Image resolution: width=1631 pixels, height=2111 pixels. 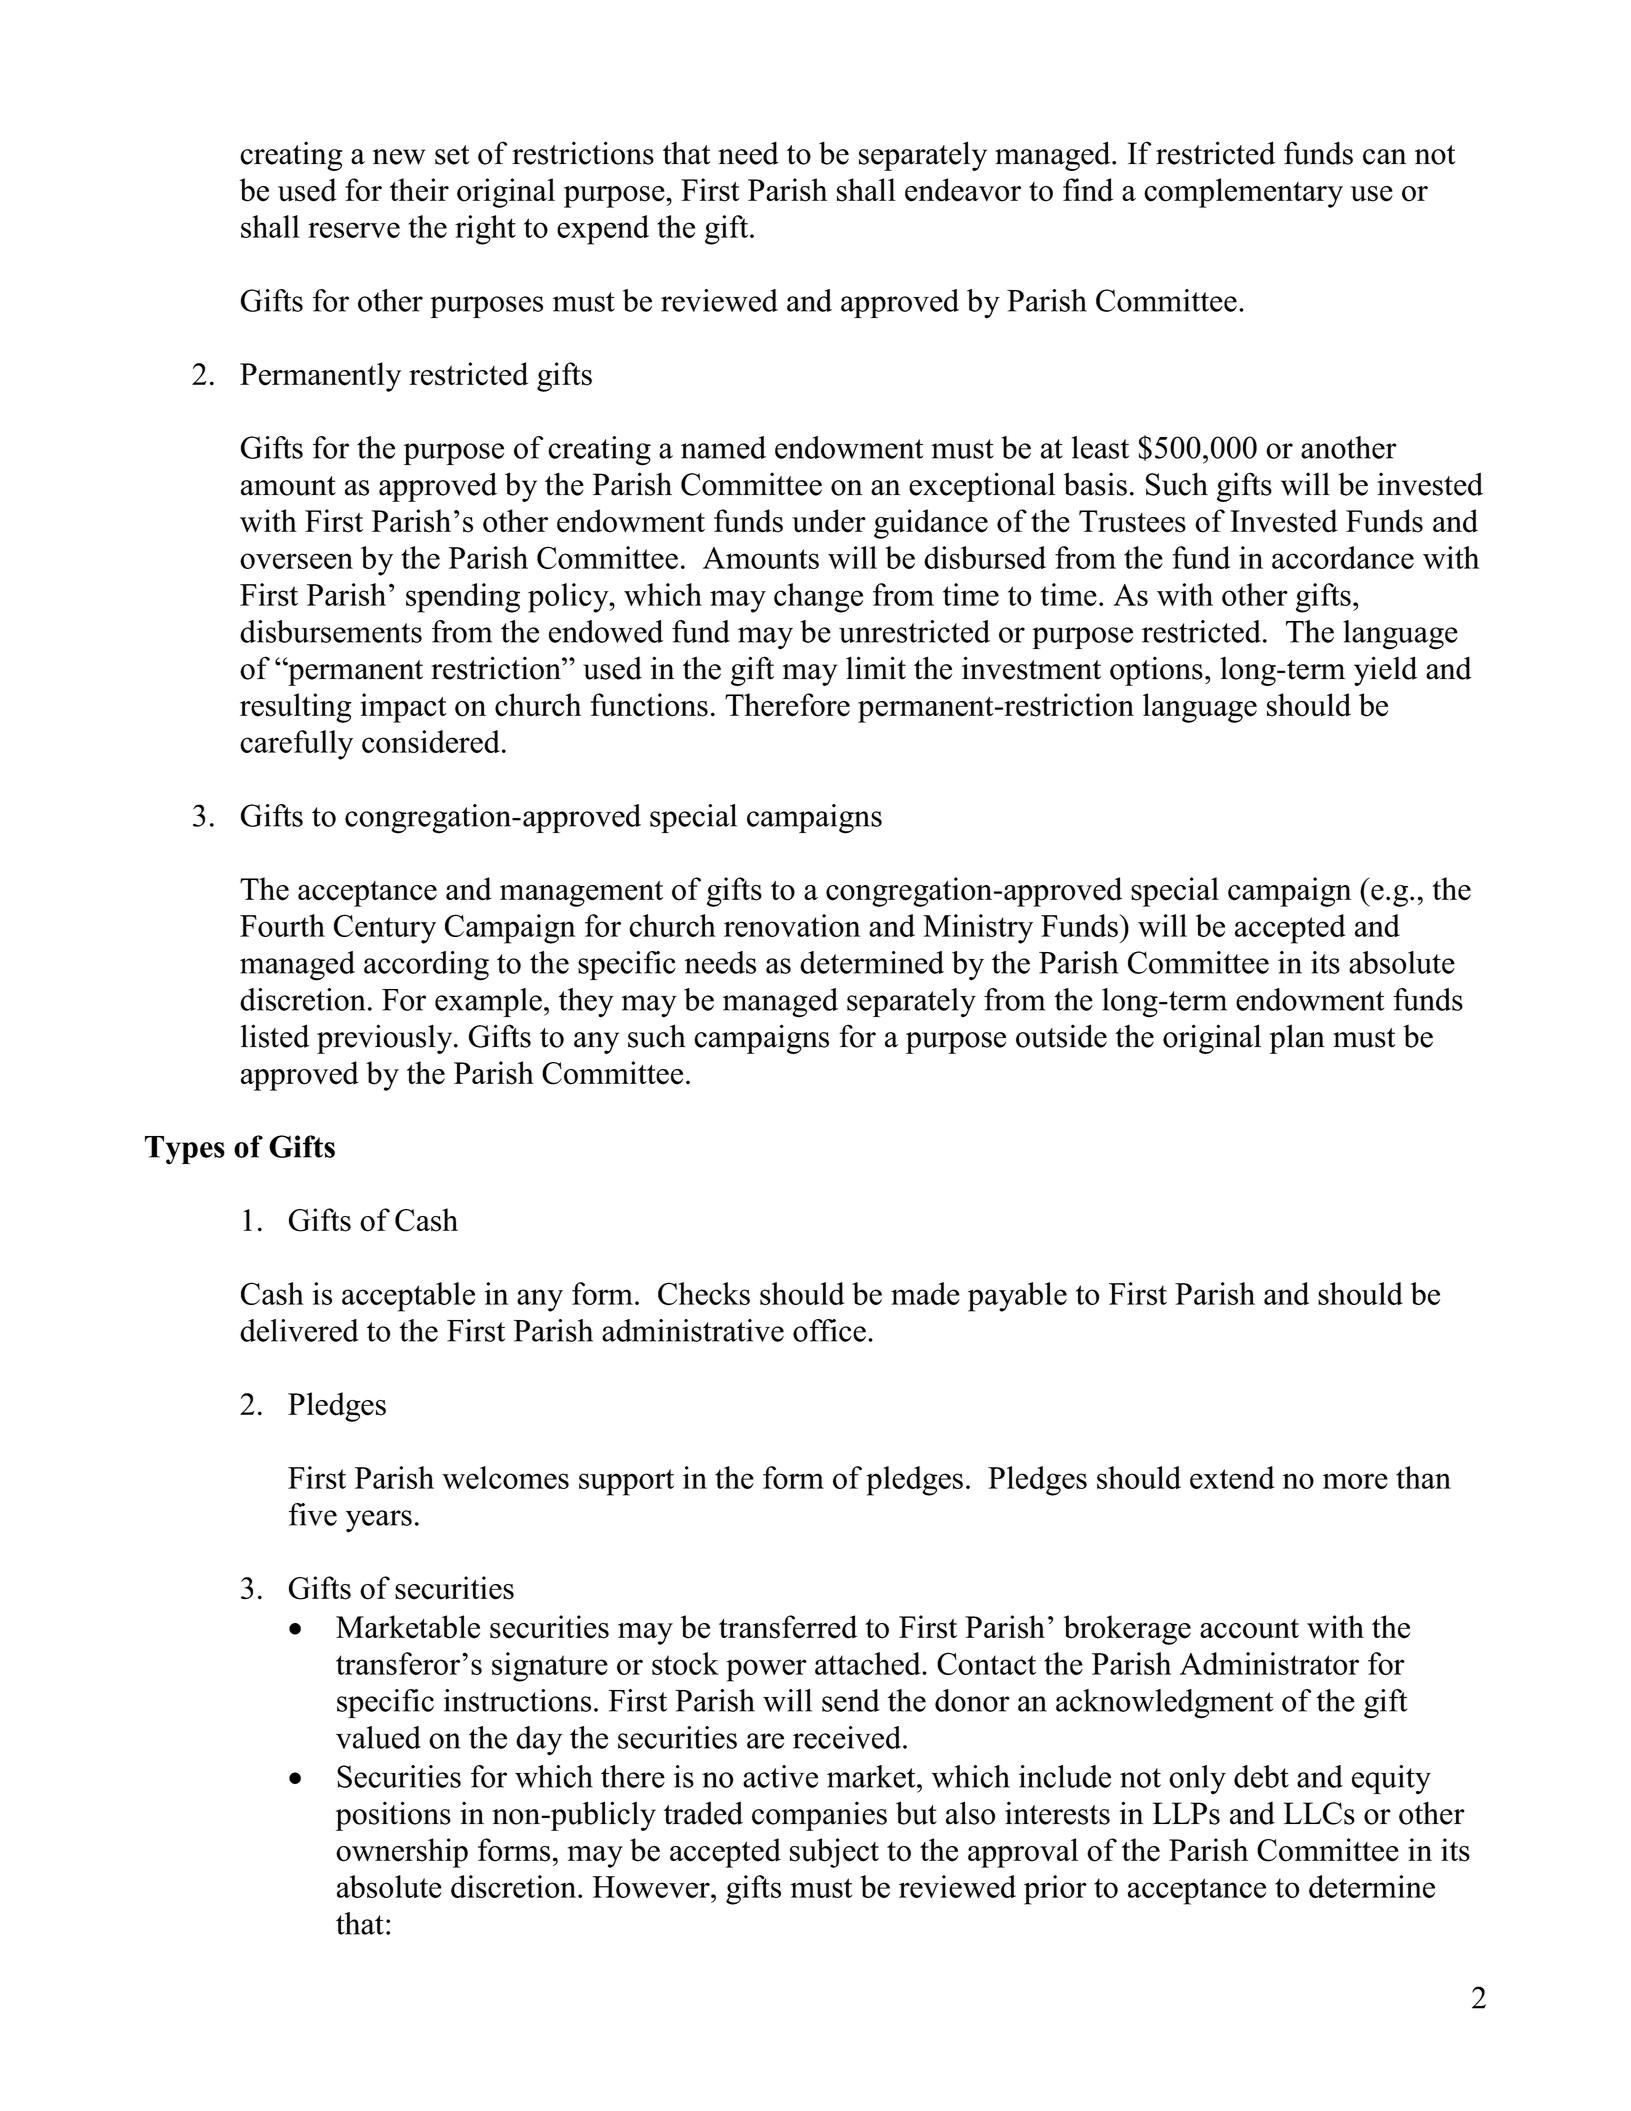 I want to click on reserve, so click(x=354, y=230).
